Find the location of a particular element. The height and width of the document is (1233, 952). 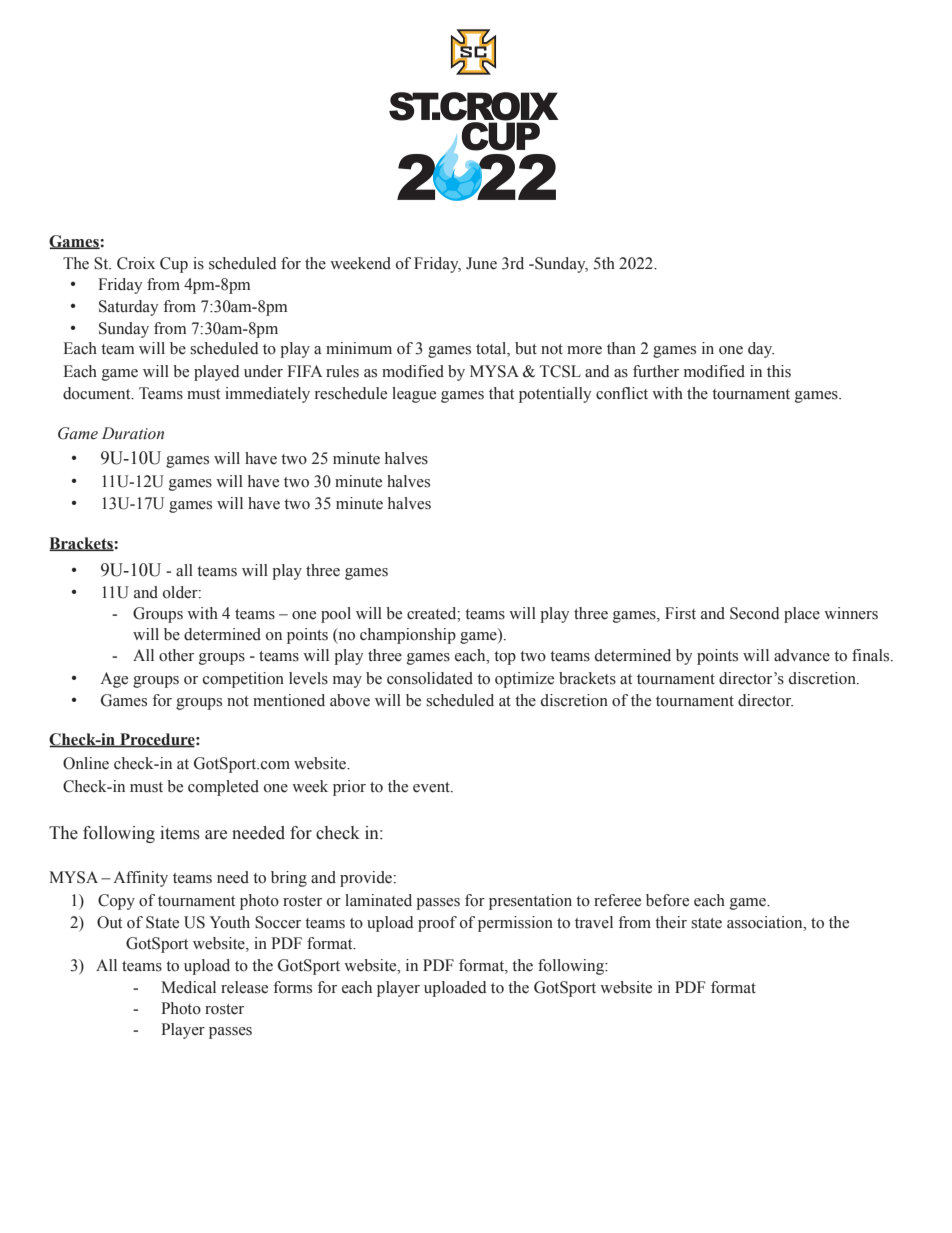

Duration is located at coordinates (133, 433).
